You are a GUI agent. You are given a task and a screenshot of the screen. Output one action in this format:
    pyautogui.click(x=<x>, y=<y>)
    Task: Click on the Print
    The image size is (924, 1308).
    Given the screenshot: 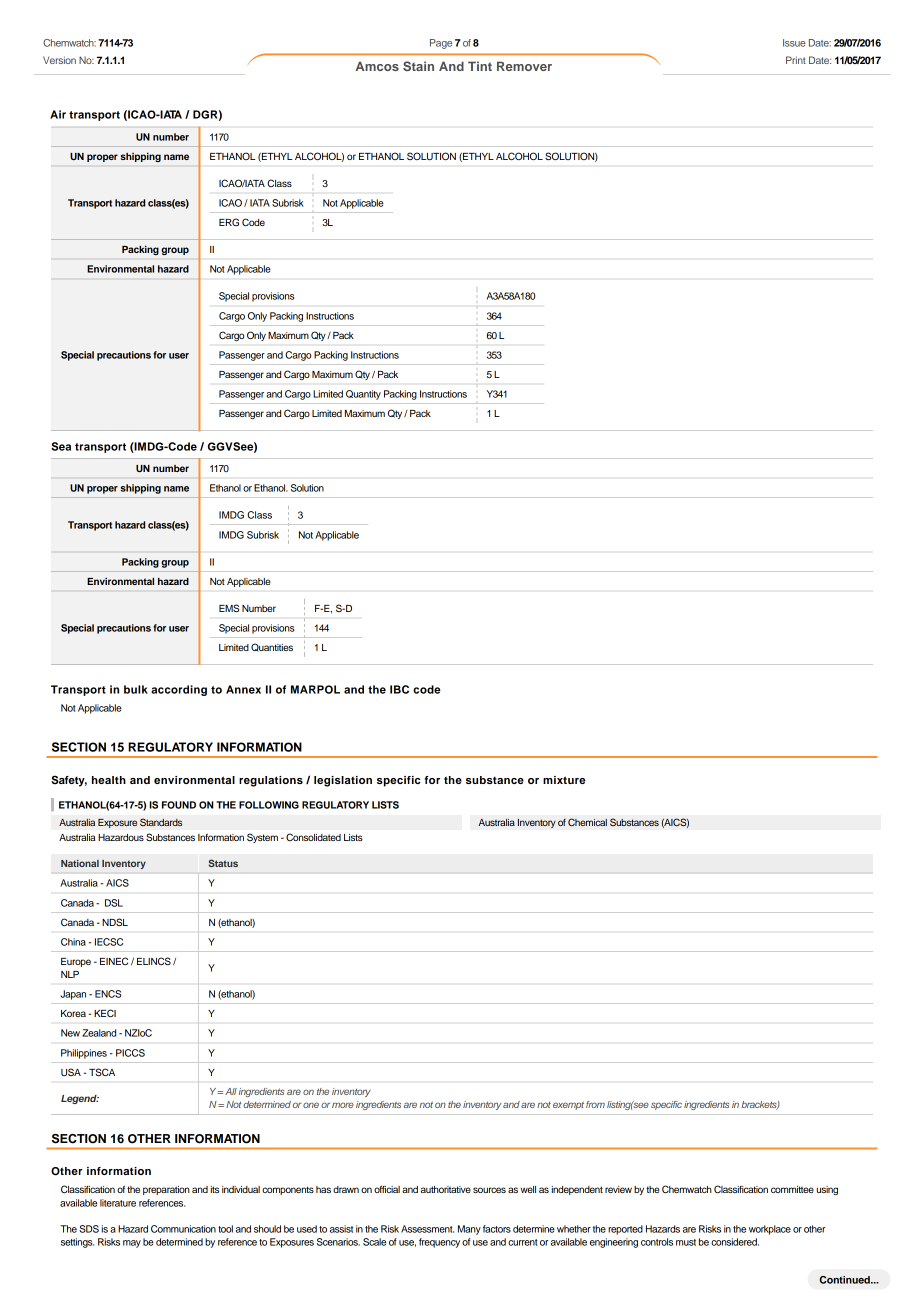 What is the action you would take?
    pyautogui.click(x=796, y=60)
